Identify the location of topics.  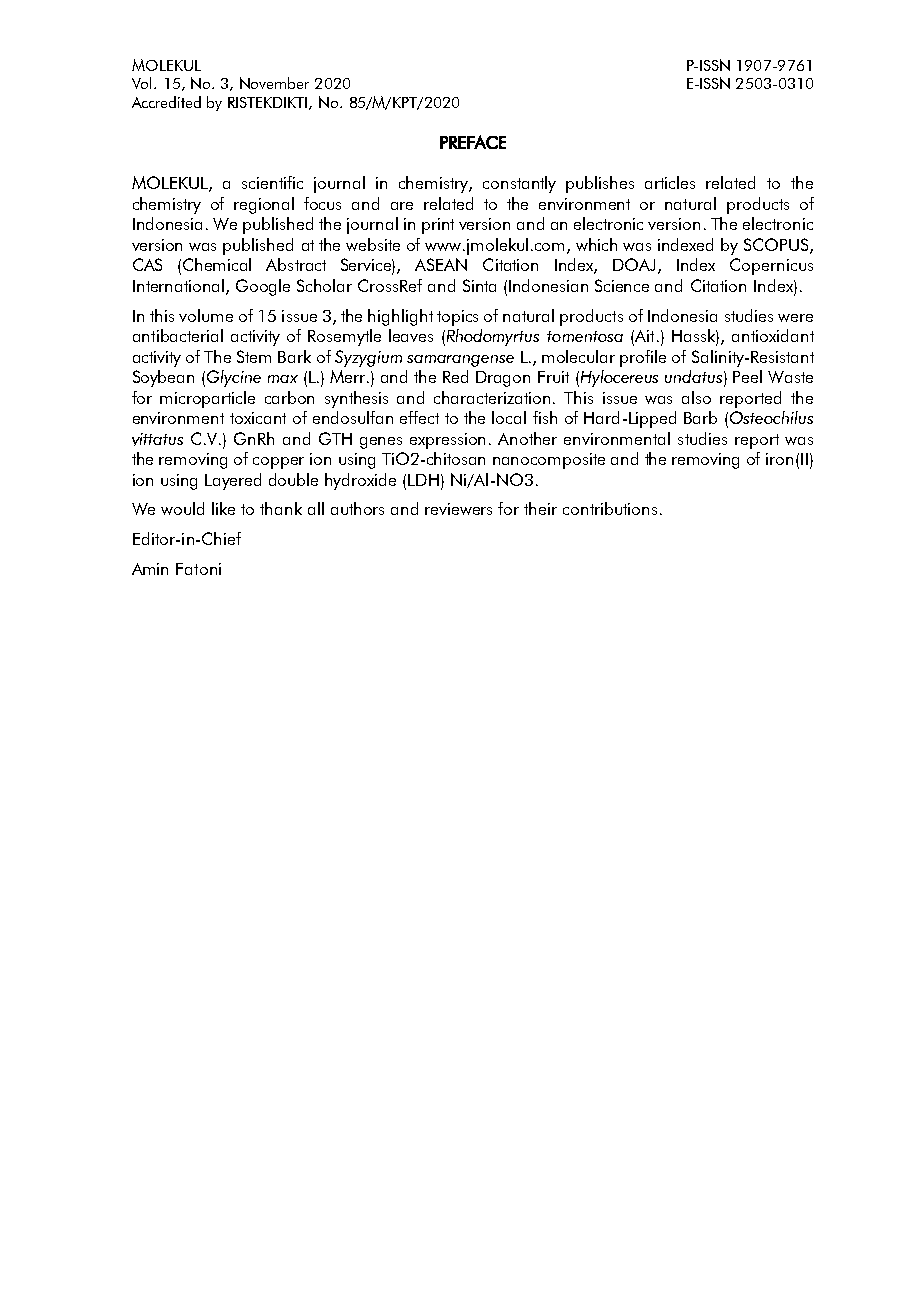
(457, 318).
